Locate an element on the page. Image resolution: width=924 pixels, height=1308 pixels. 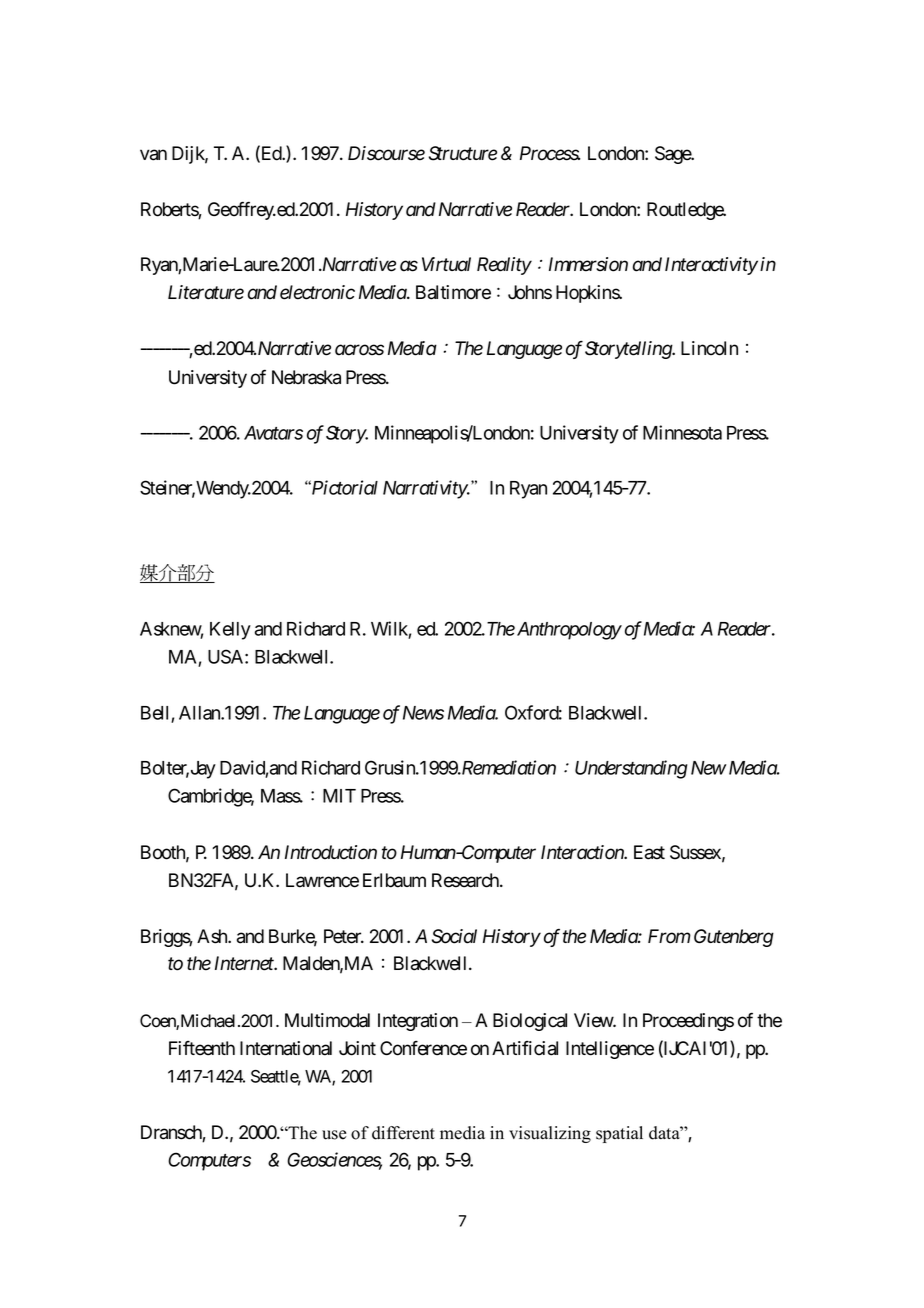
Intelligence is located at coordinates (610, 1050).
